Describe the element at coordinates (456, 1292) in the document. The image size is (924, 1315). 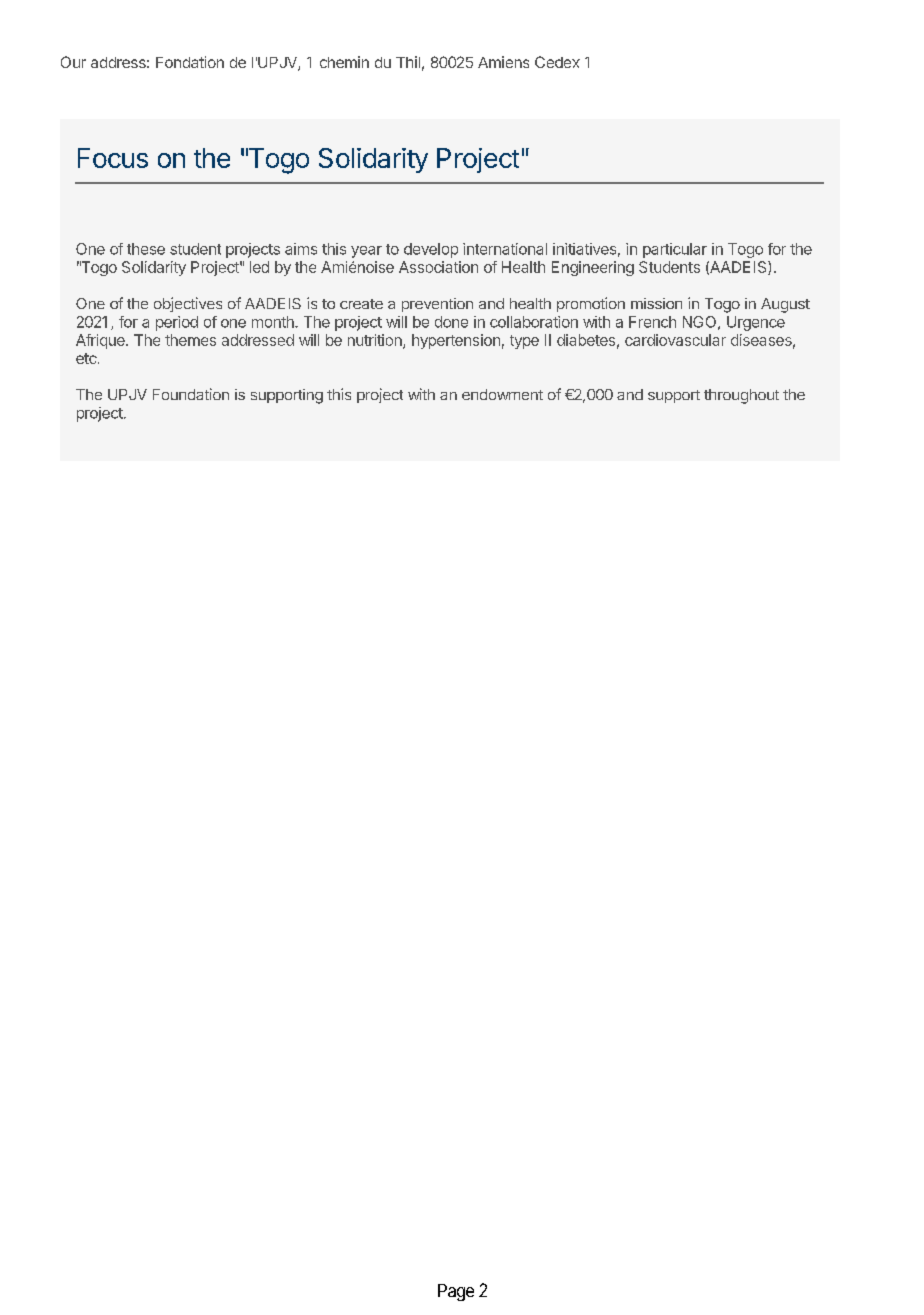
I see `Page` at that location.
